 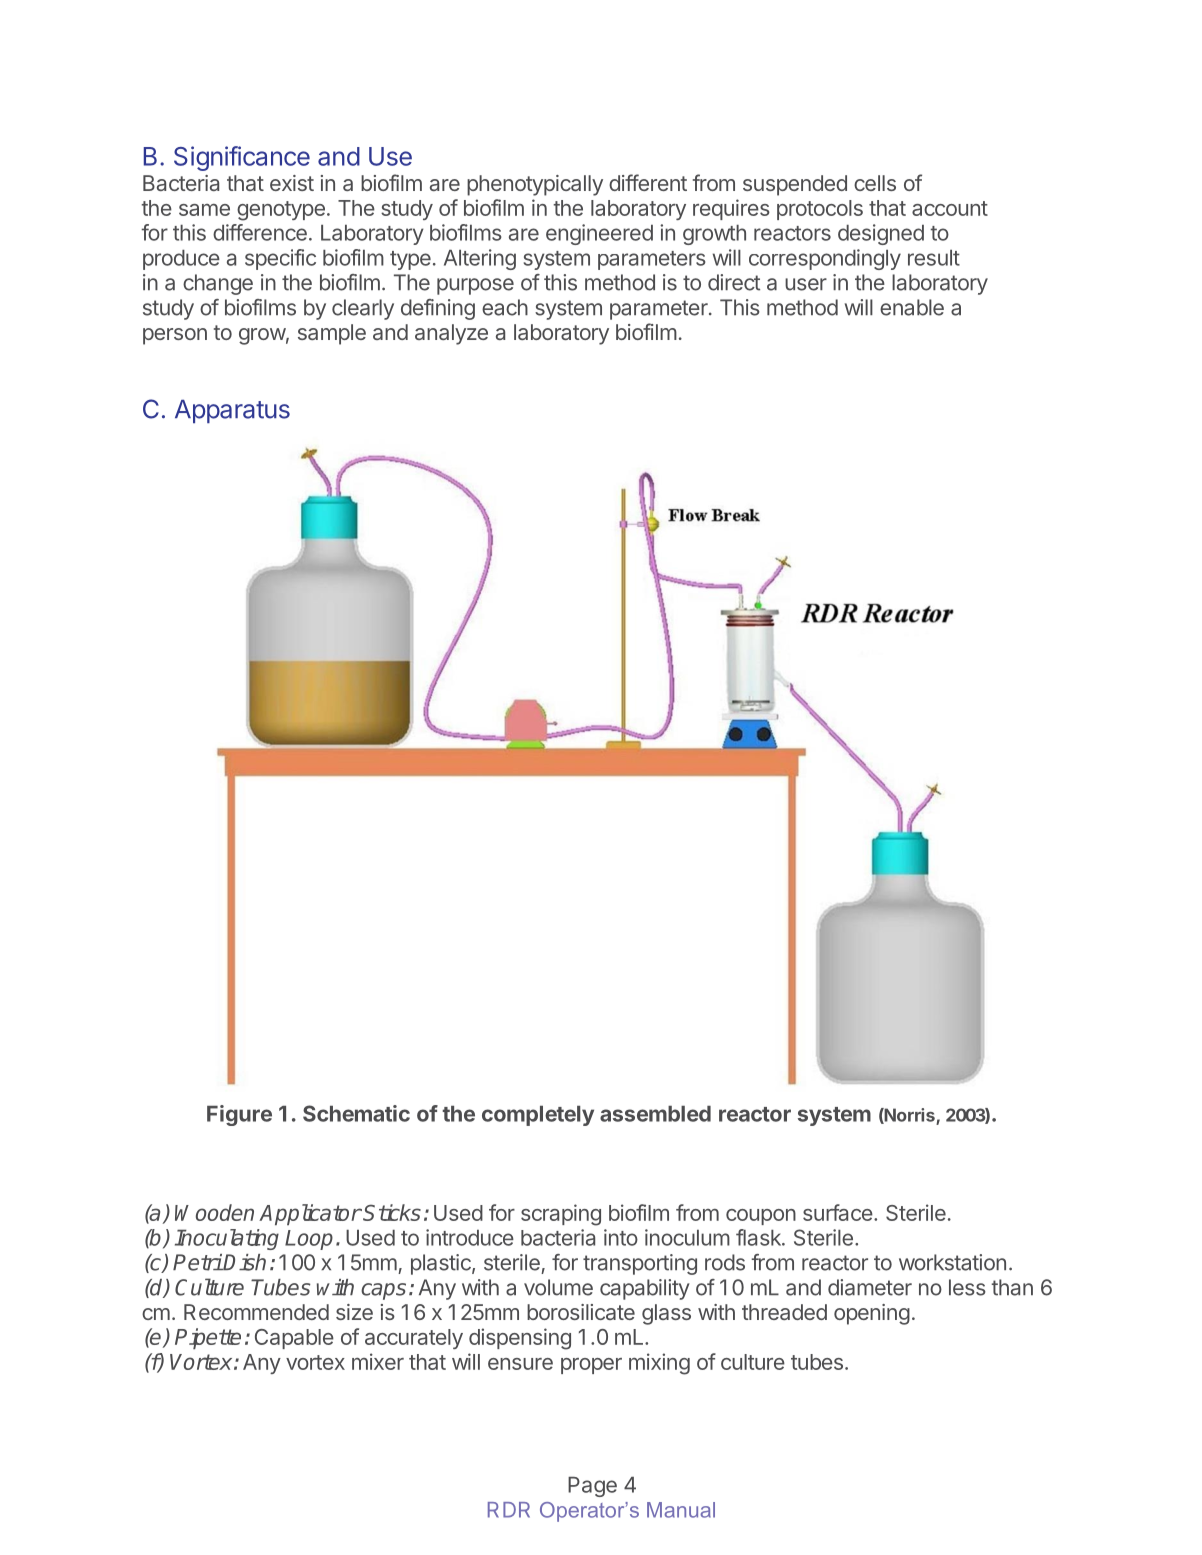 What do you see at coordinates (292, 183) in the screenshot?
I see `exist` at bounding box center [292, 183].
